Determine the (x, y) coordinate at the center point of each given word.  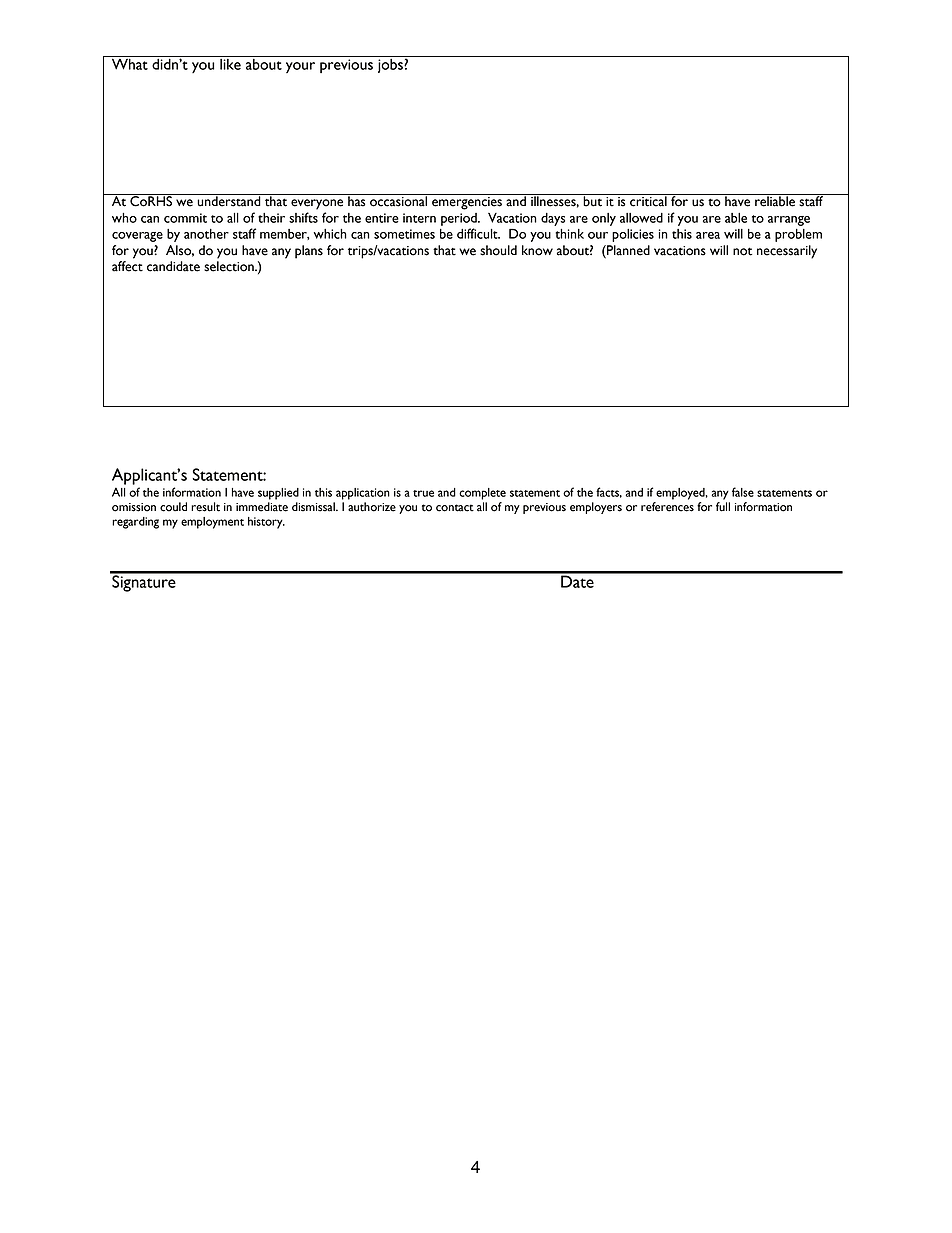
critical (648, 200)
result (205, 507)
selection (230, 266)
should (498, 250)
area (708, 235)
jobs (391, 66)
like (230, 64)
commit (185, 218)
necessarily (787, 252)
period (460, 219)
